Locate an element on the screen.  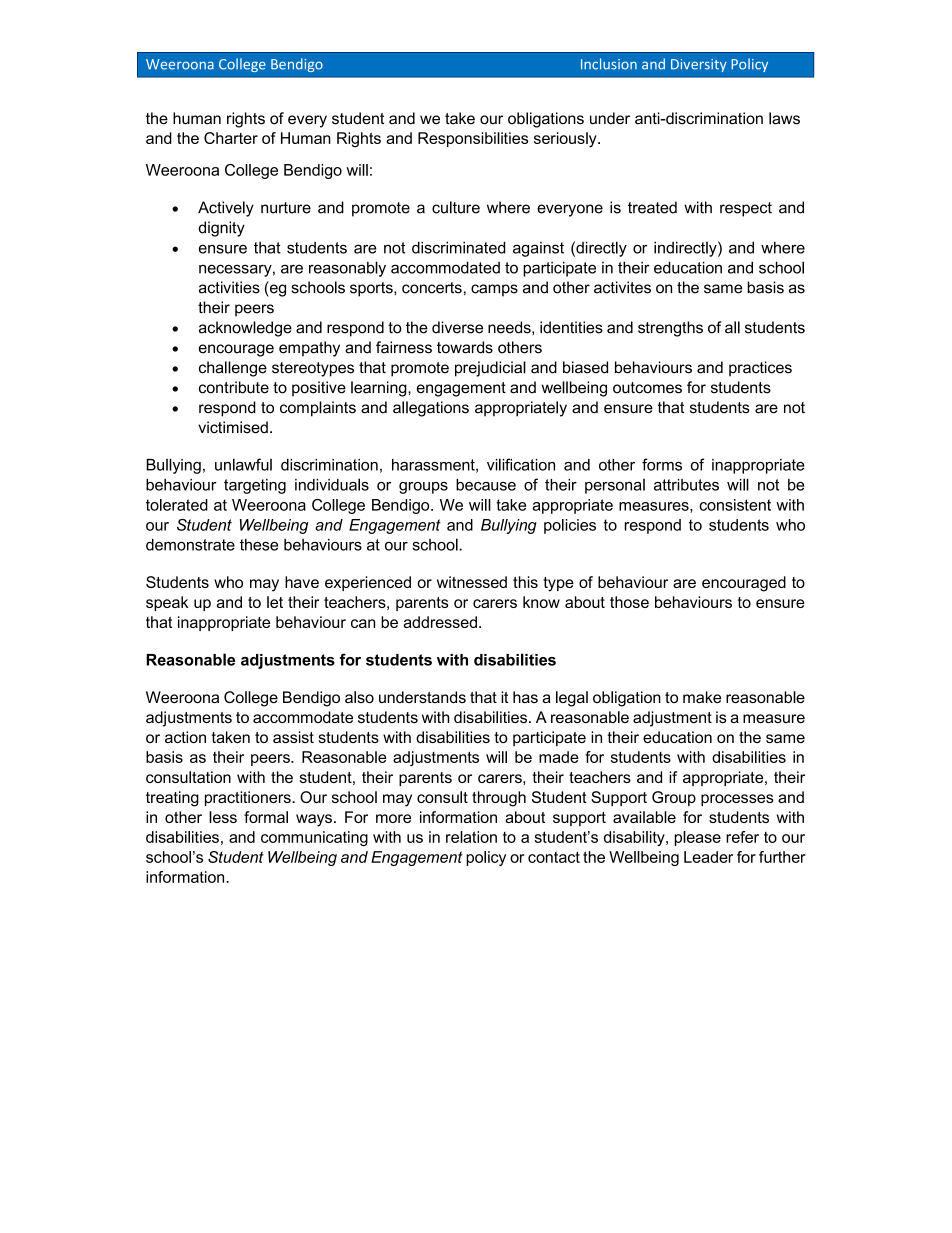
activites is located at coordinates (622, 287).
